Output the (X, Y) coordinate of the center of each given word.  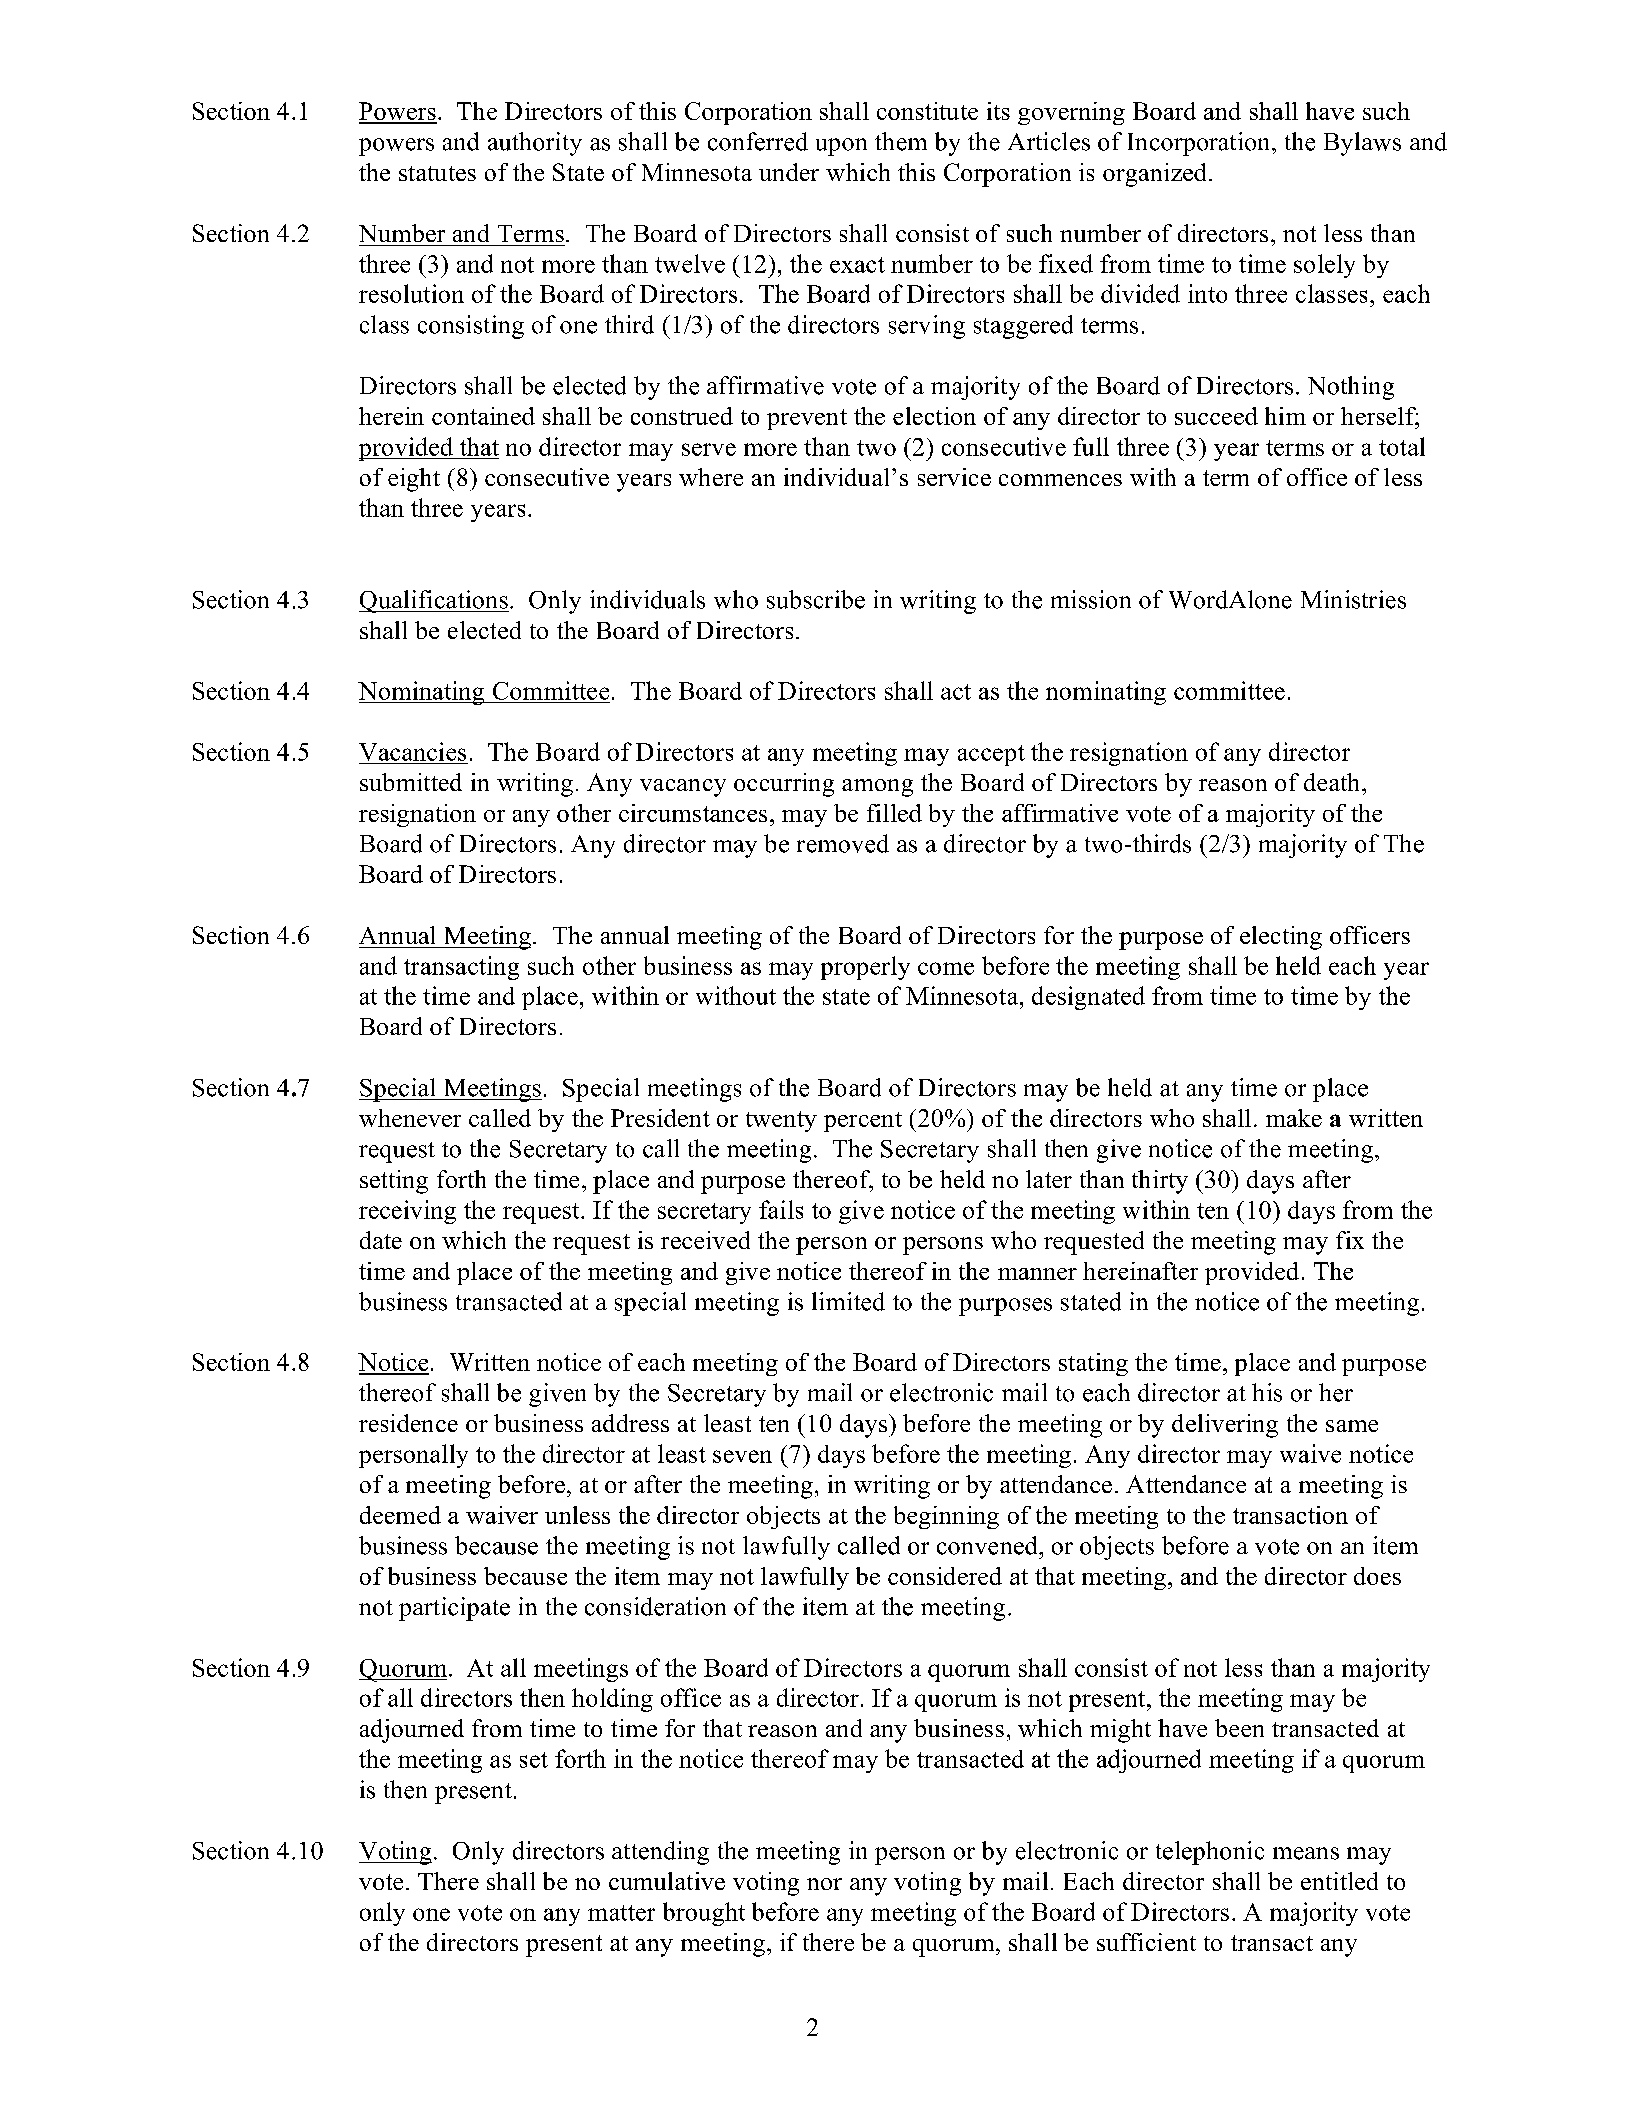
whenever (410, 1118)
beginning (946, 1517)
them (901, 141)
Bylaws (1362, 144)
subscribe (816, 599)
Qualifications (434, 601)
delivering (1225, 1426)
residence (408, 1423)
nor (824, 1884)
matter (621, 1913)
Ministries (1353, 599)
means (1306, 1853)
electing (1281, 938)
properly (865, 968)
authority (535, 144)
